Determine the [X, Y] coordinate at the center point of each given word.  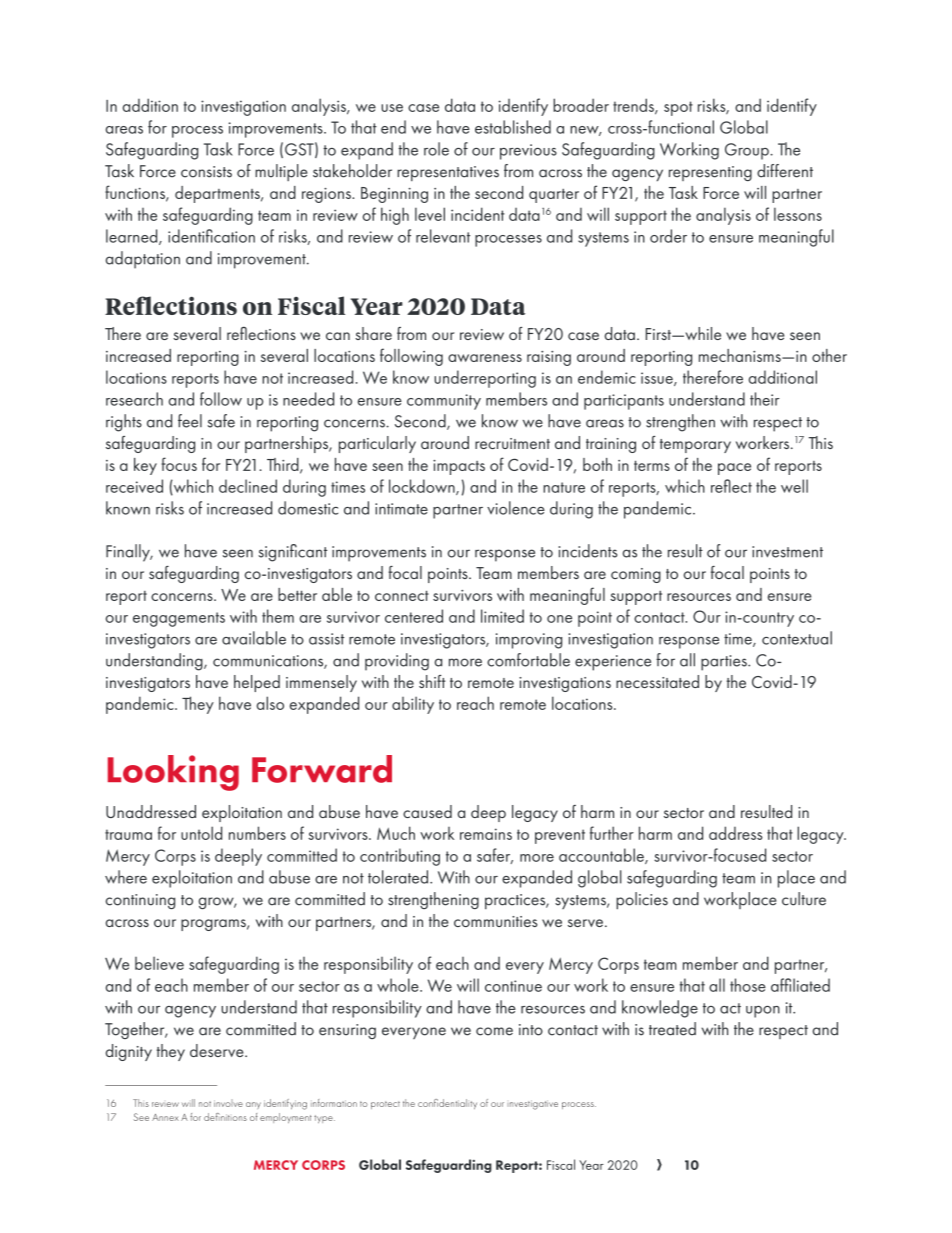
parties [725, 663]
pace [734, 469]
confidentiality [447, 1104]
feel [190, 421]
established [513, 127]
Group [748, 151]
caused [427, 811]
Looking [173, 773]
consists [206, 172]
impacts [459, 467]
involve [228, 1103]
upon [763, 1012]
